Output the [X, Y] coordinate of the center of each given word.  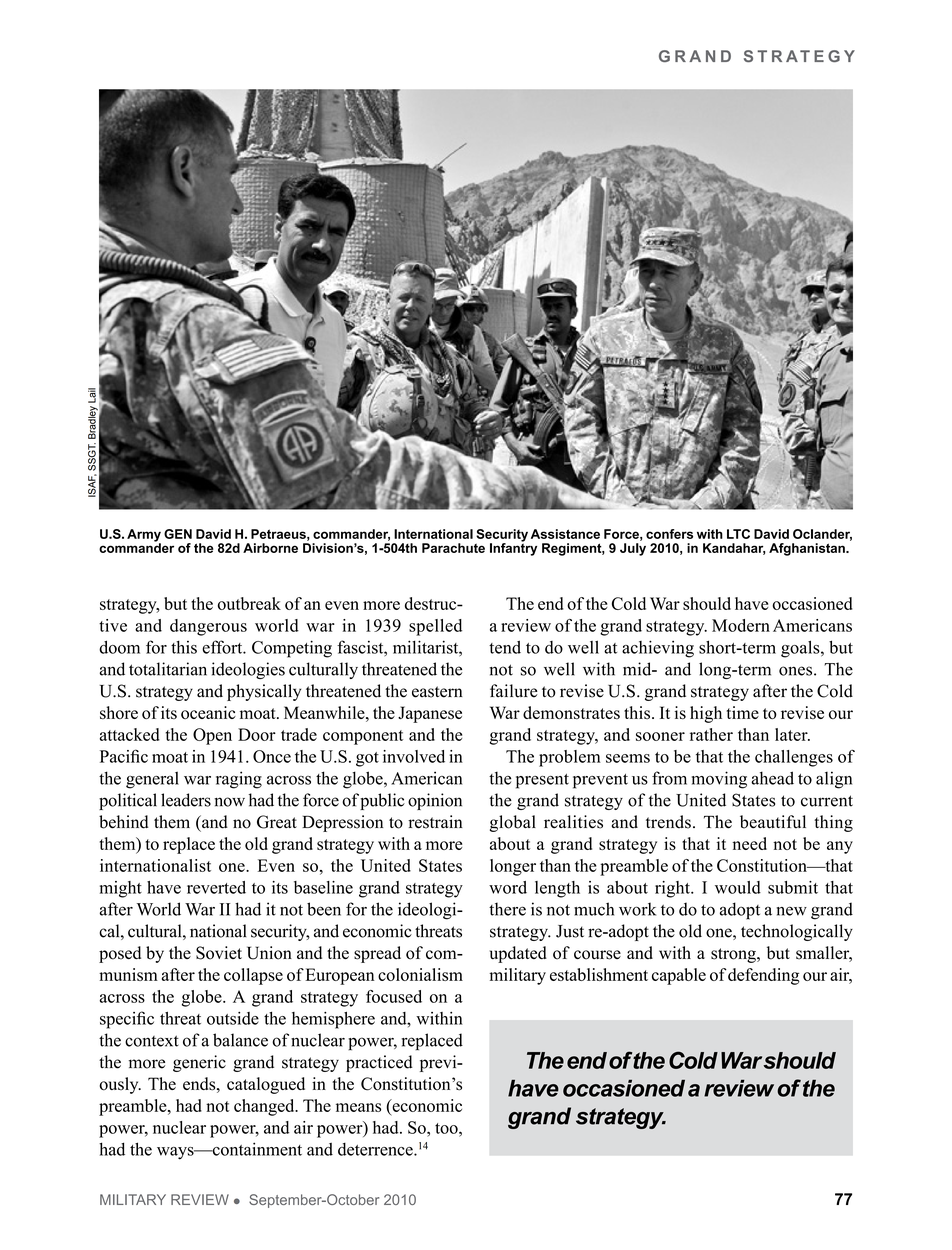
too [447, 1128]
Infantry [513, 548]
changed [265, 1107]
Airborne [270, 548]
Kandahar [734, 549]
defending [764, 976]
